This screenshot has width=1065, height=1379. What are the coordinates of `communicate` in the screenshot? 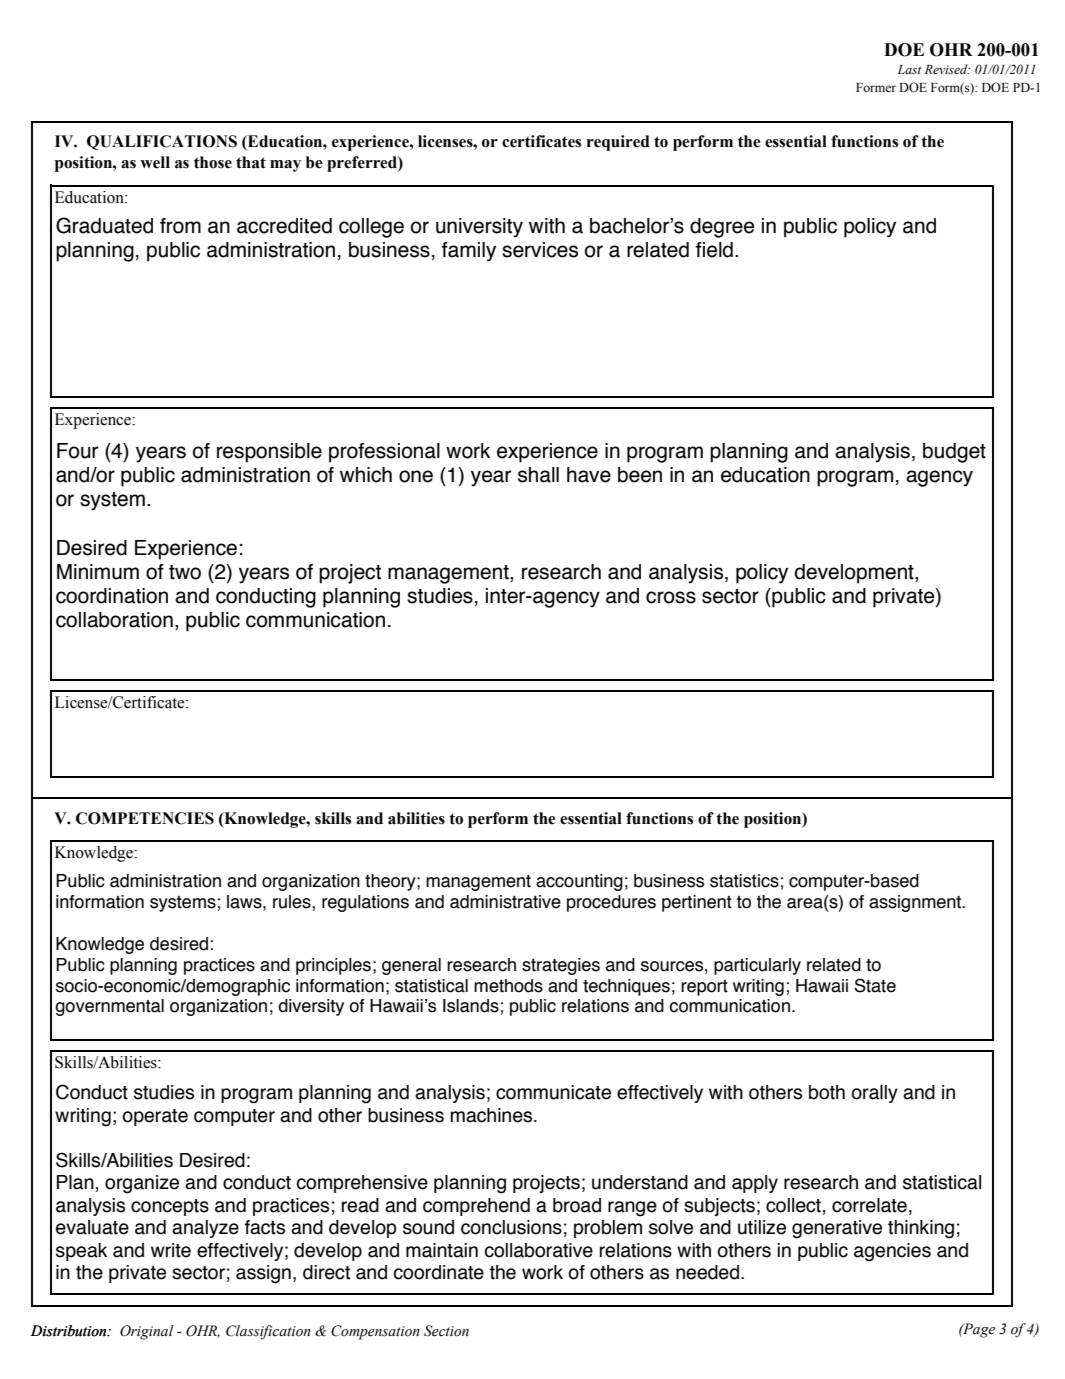 It's located at (553, 1092).
